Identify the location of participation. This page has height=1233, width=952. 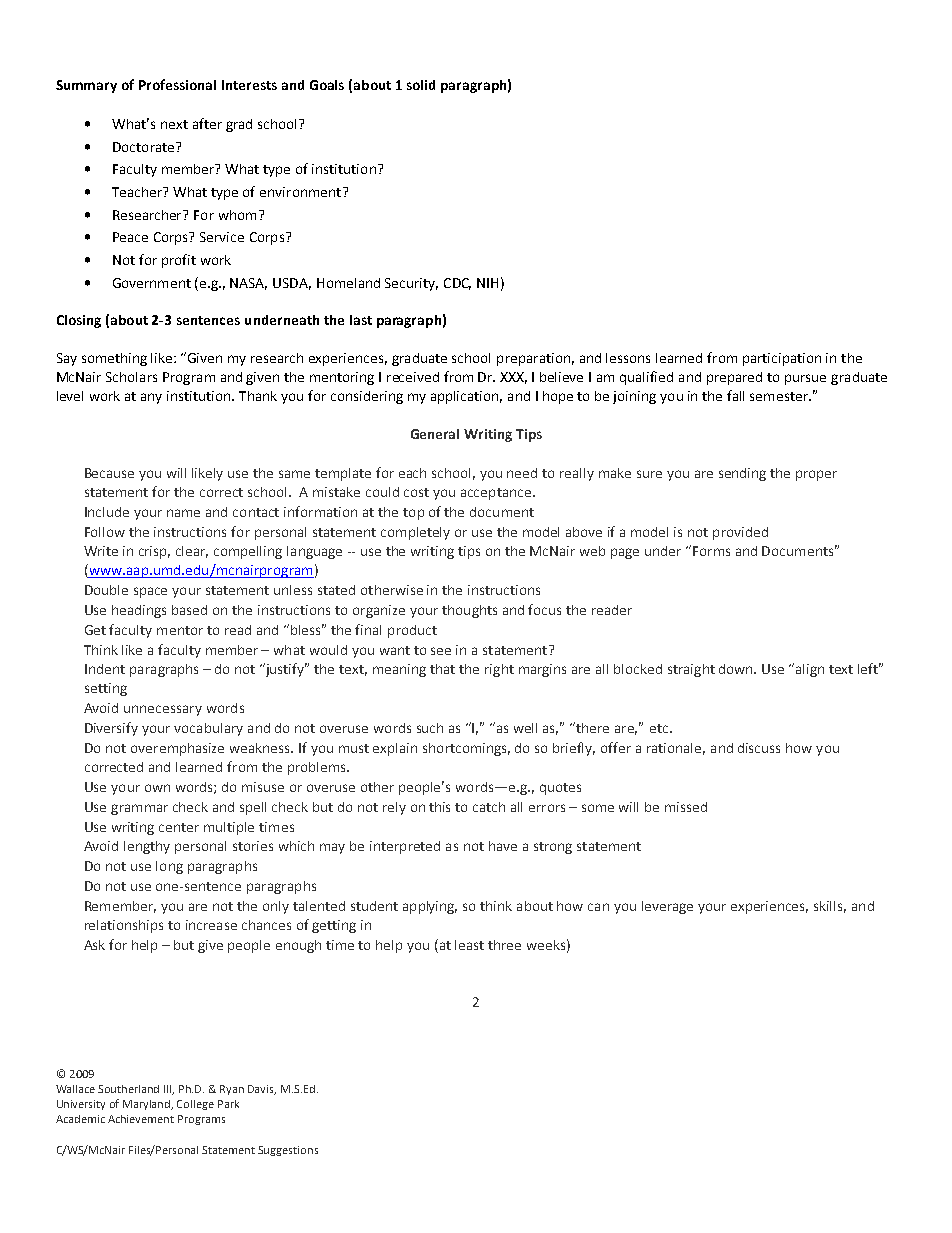
(782, 359).
